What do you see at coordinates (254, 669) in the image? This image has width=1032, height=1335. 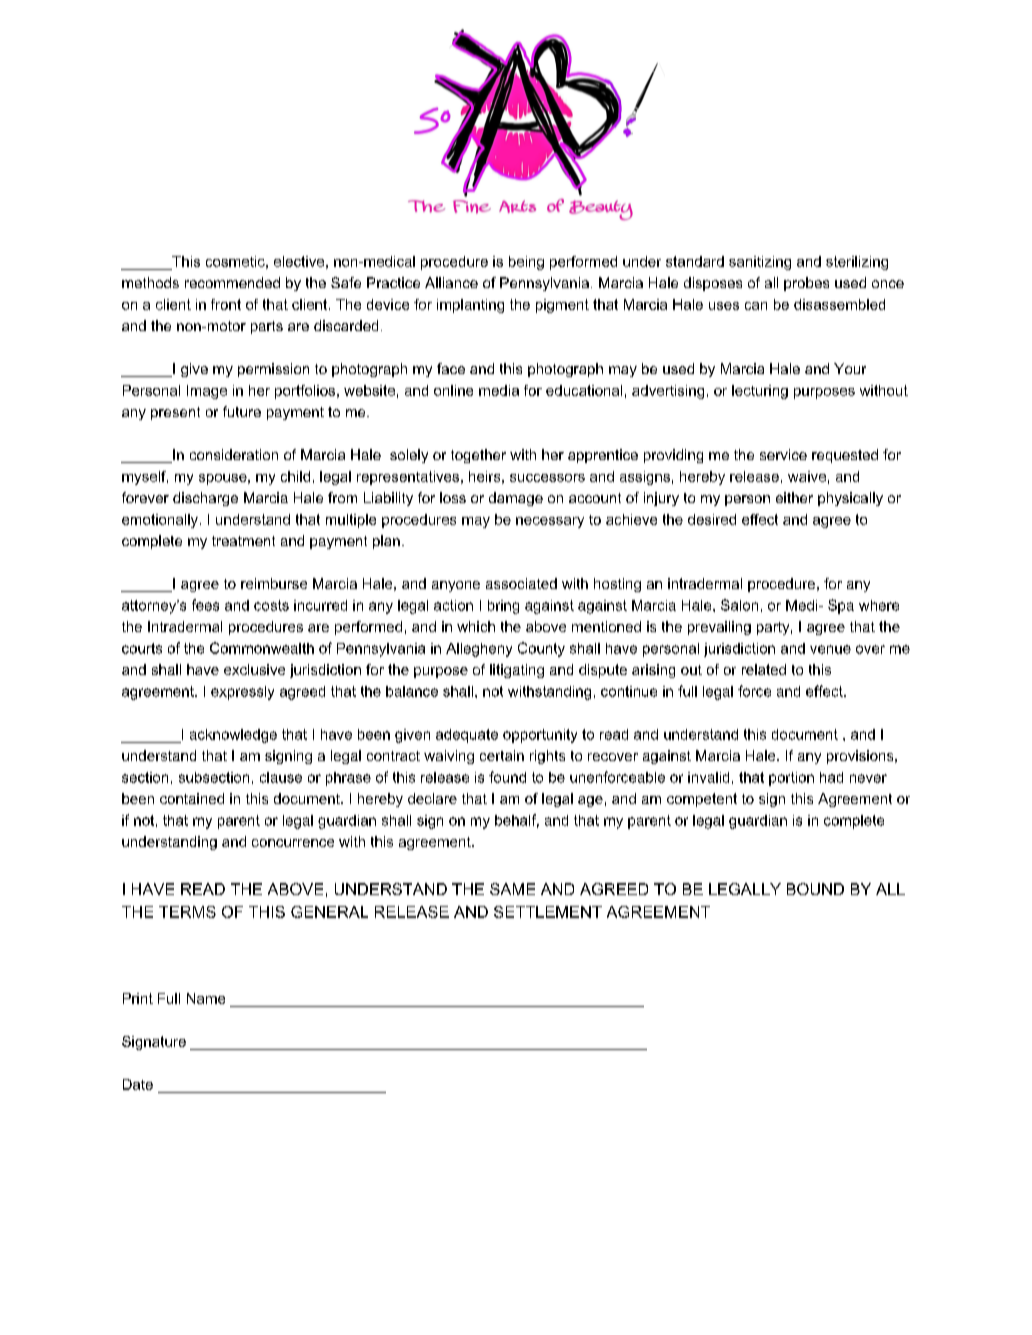 I see `exclusive` at bounding box center [254, 669].
